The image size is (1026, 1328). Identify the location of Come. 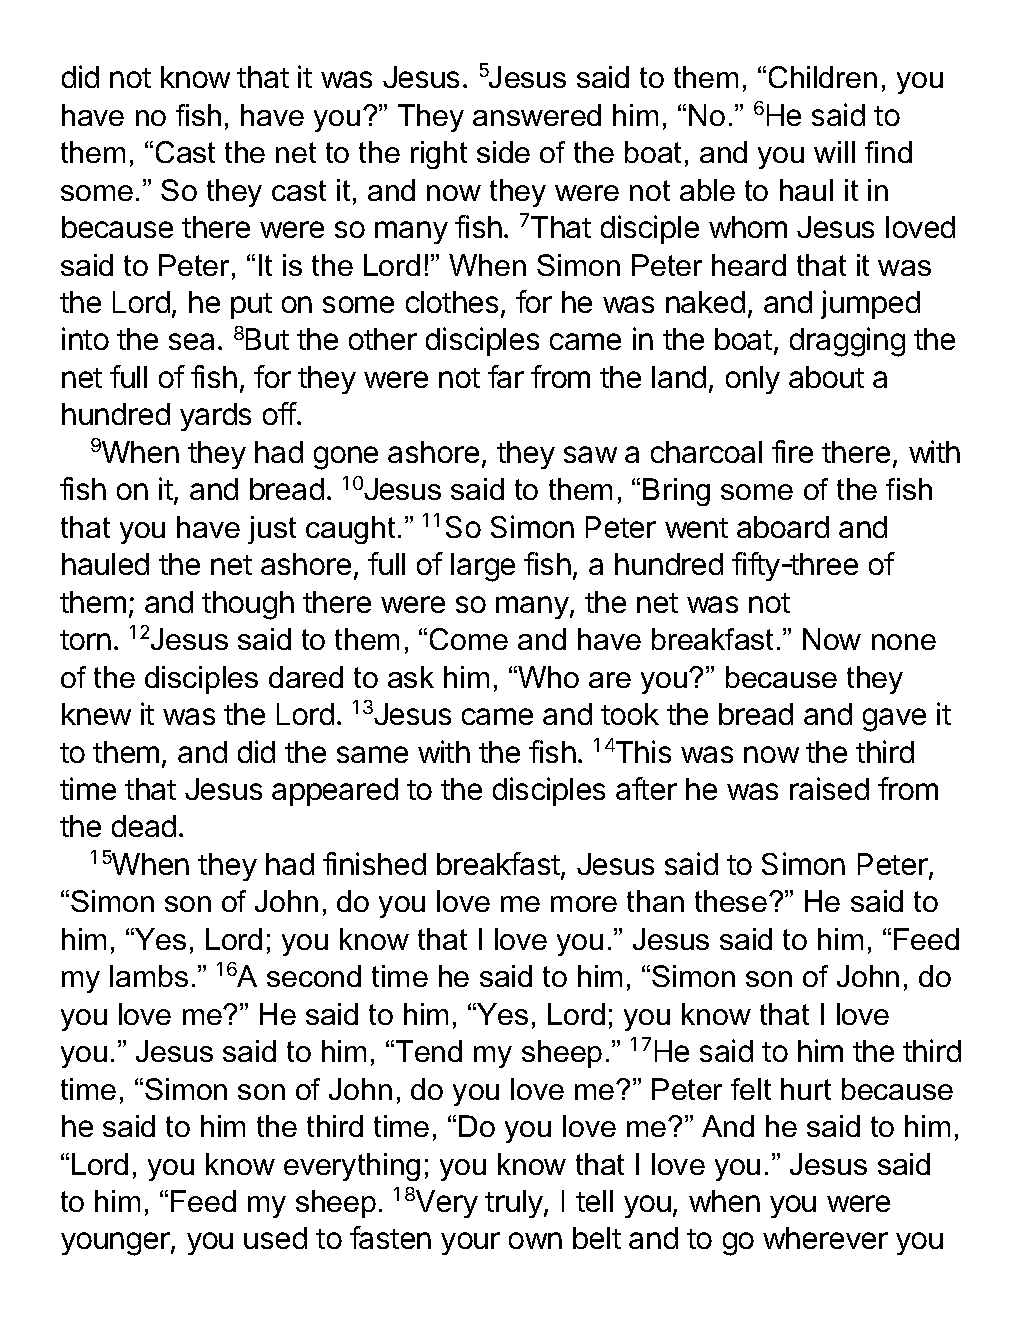
(469, 639).
